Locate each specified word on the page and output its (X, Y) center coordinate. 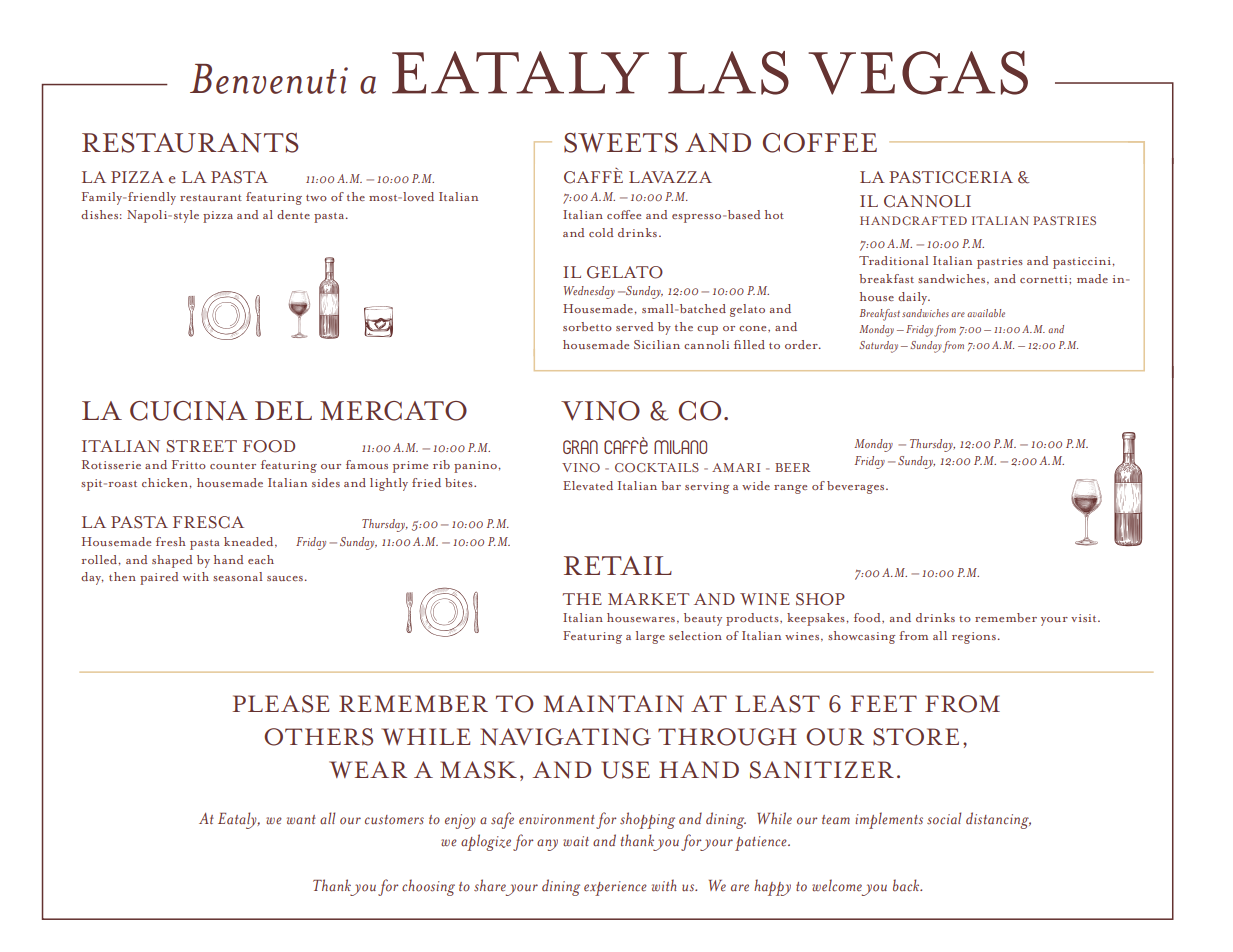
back (907, 885)
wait (576, 841)
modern (180, 199)
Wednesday (589, 292)
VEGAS (918, 73)
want (301, 820)
